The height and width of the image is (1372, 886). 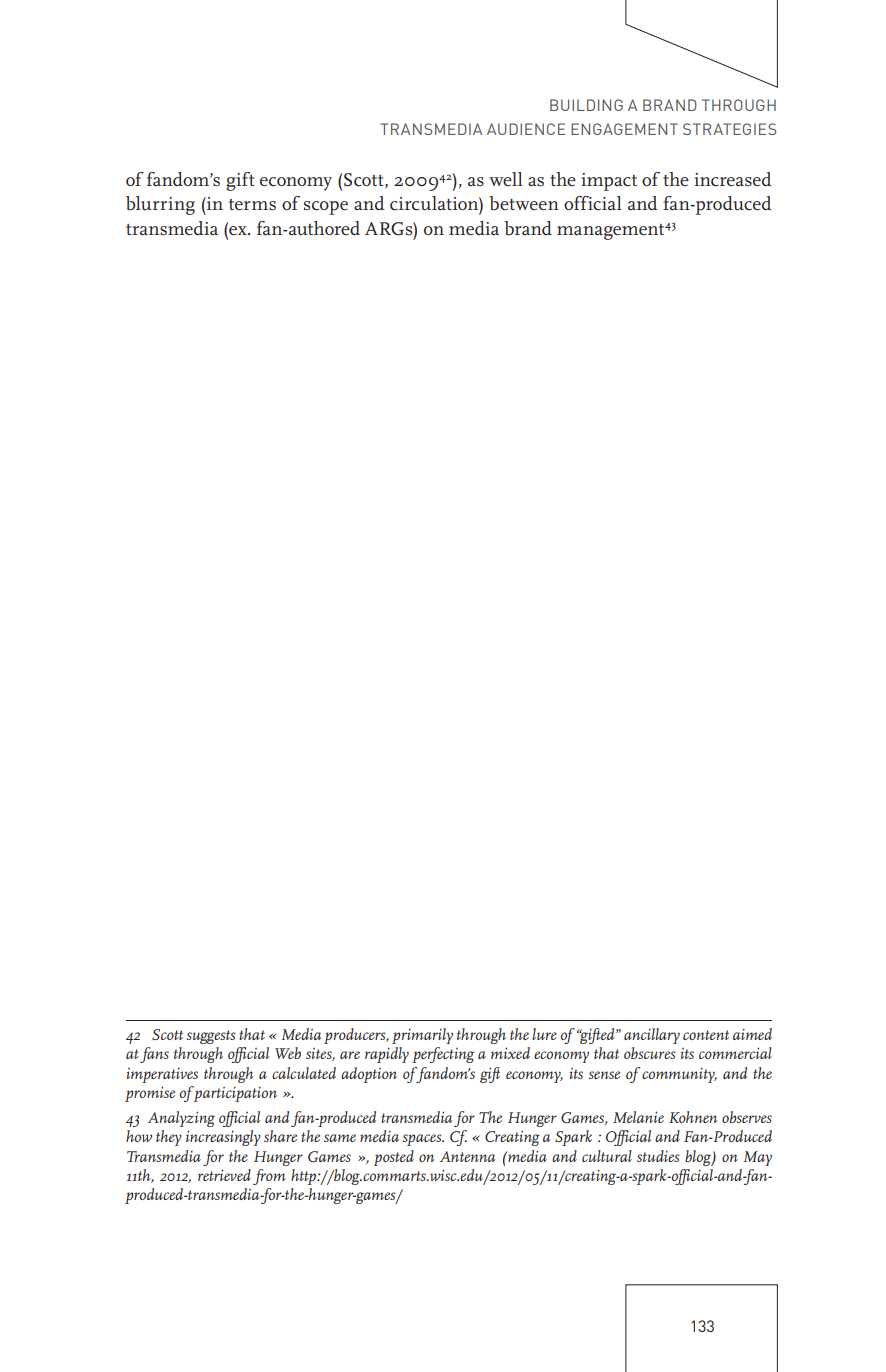 What do you see at coordinates (609, 182) in the image?
I see `impact` at bounding box center [609, 182].
